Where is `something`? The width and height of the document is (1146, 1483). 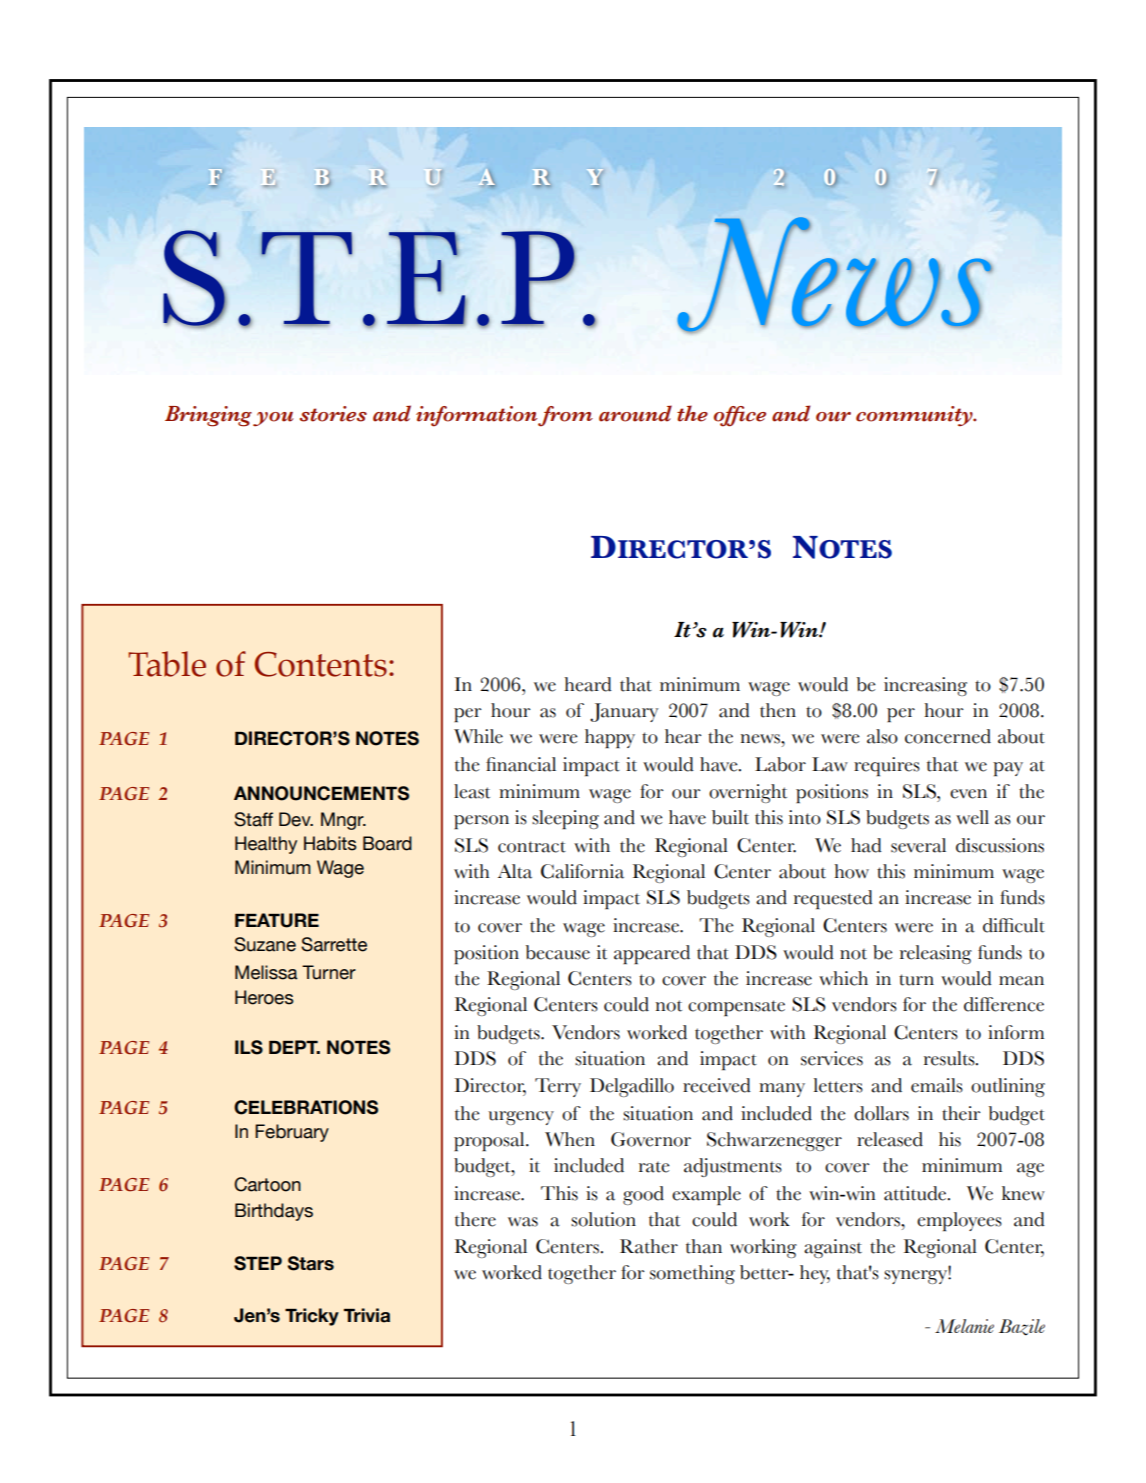
something is located at coordinates (692, 1274).
